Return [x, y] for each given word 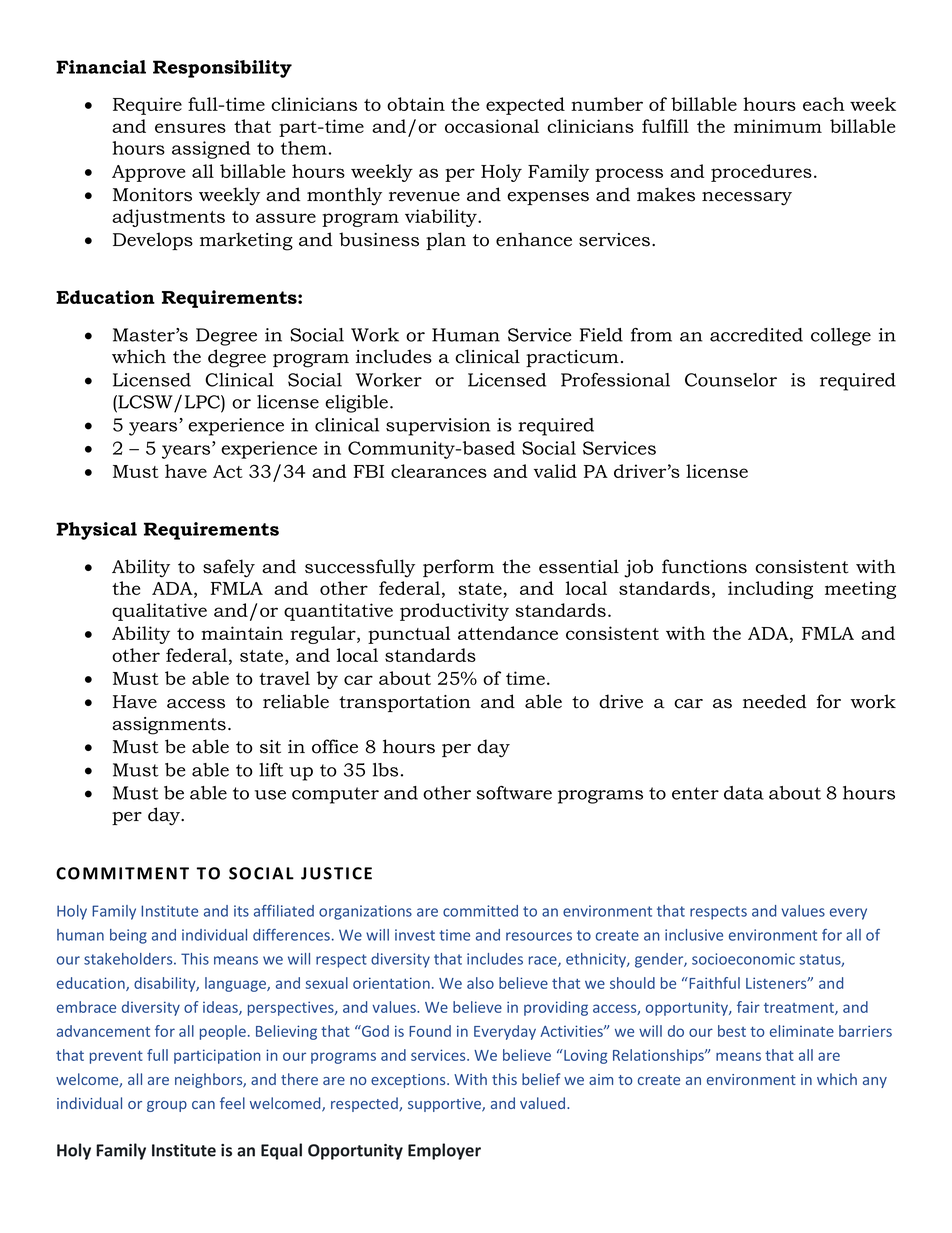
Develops [153, 241]
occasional [492, 126]
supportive [445, 1105]
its [241, 911]
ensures [190, 128]
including [770, 590]
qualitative [159, 612]
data [744, 793]
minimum [778, 126]
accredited [756, 335]
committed [480, 911]
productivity [454, 612]
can [203, 1105]
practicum [572, 358]
